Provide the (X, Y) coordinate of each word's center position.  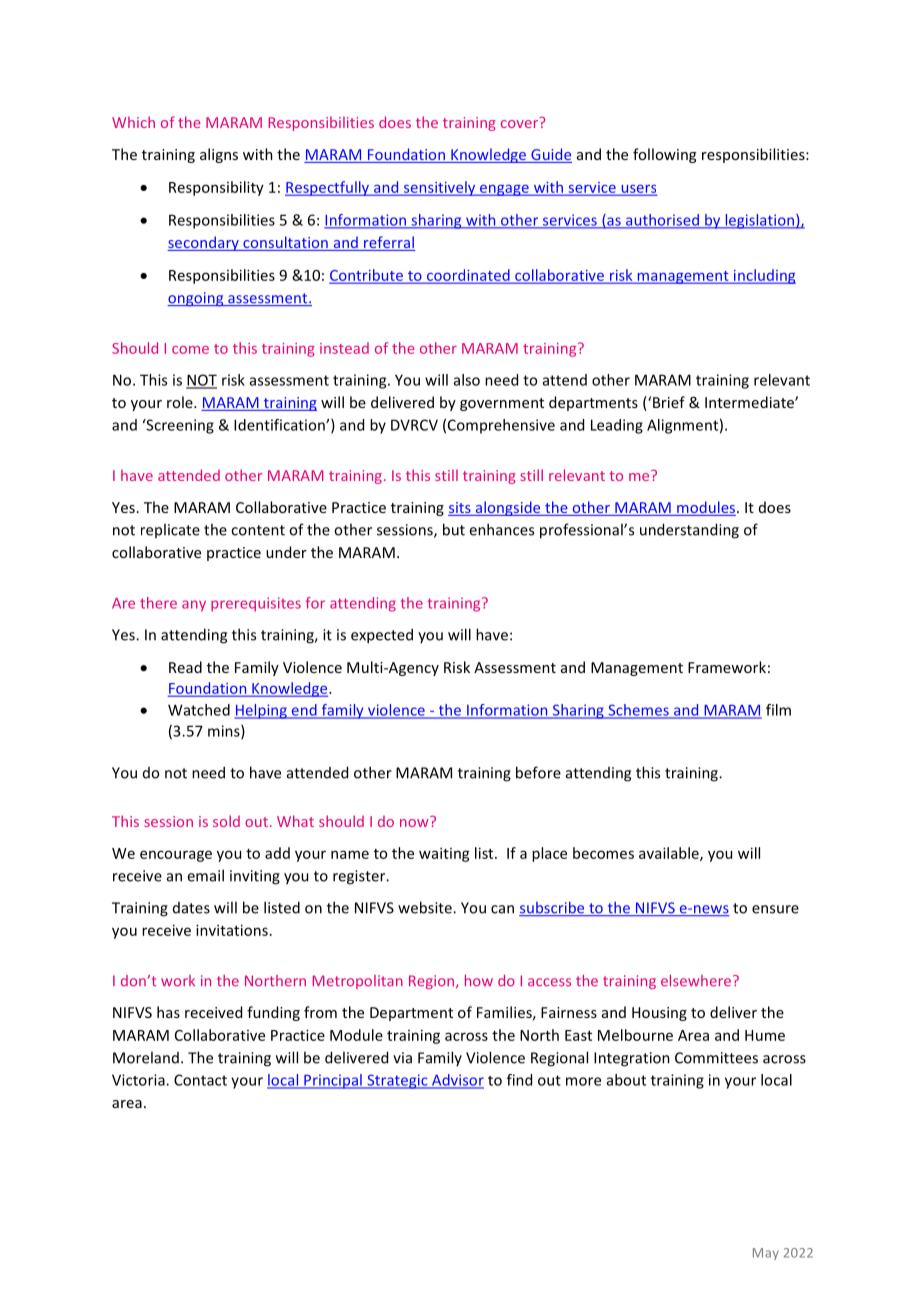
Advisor (457, 1081)
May (766, 1254)
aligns (219, 155)
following (664, 155)
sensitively (439, 188)
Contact (200, 1080)
